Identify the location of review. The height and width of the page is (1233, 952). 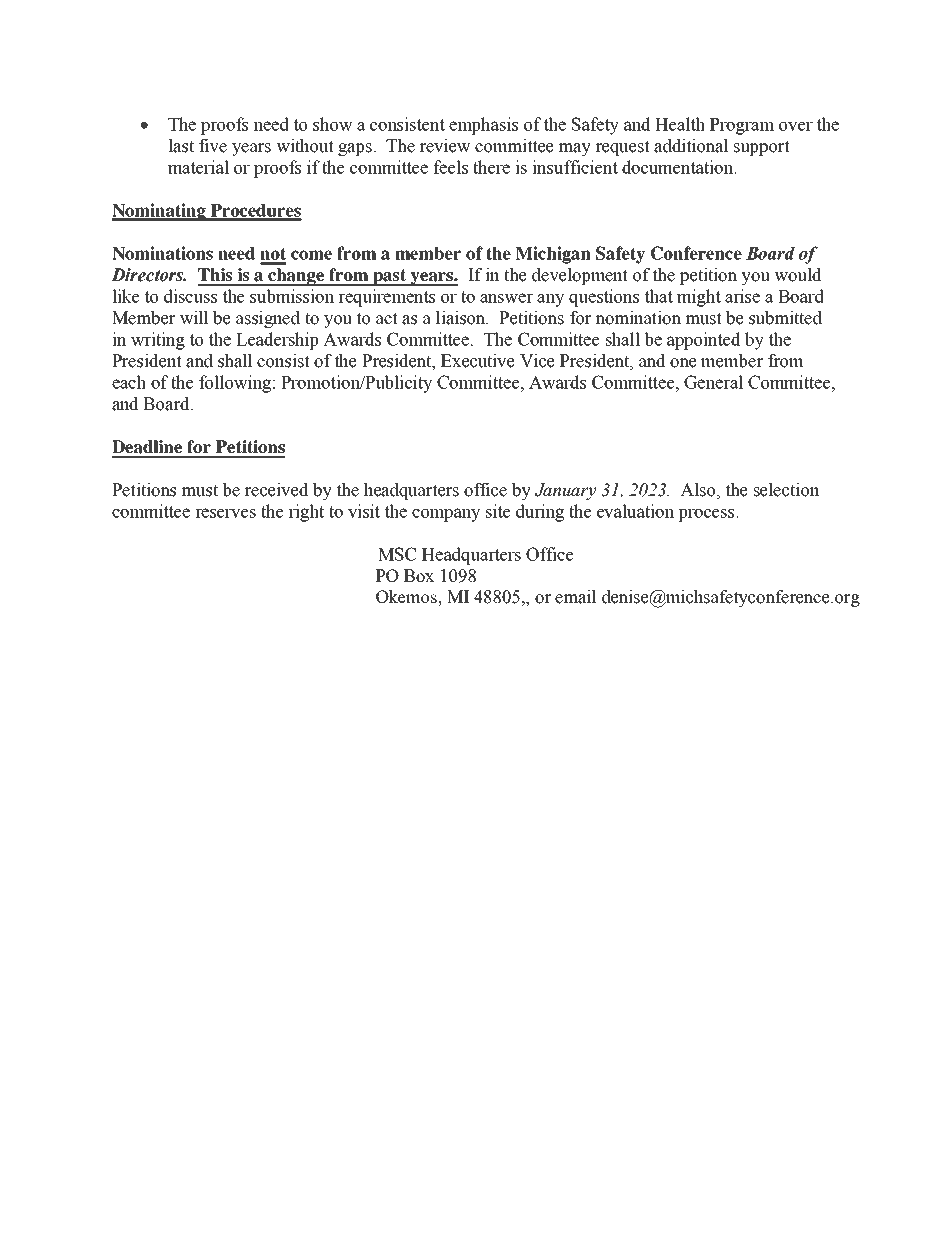
(445, 146).
